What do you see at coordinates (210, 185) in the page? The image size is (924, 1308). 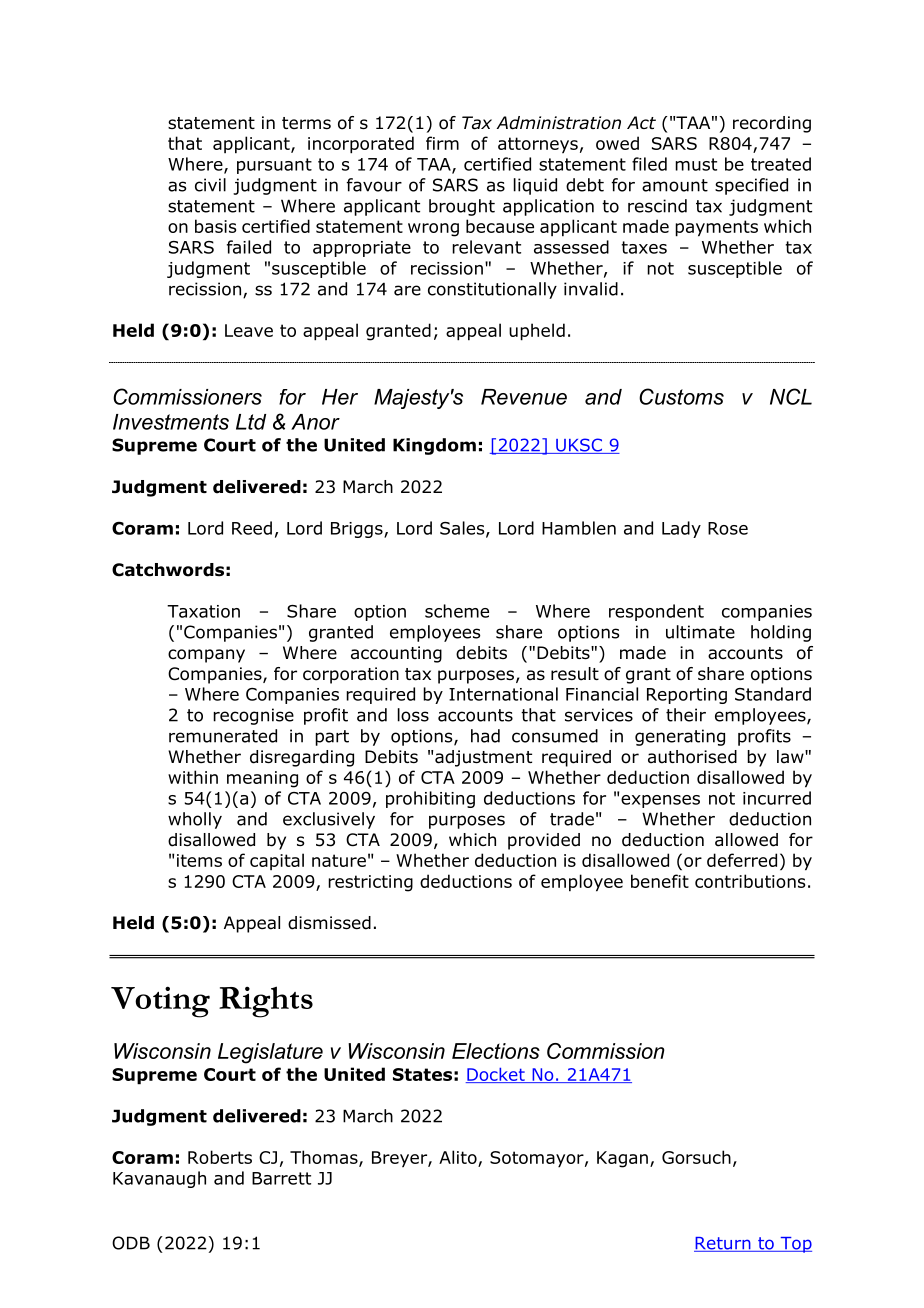 I see `civil` at bounding box center [210, 185].
